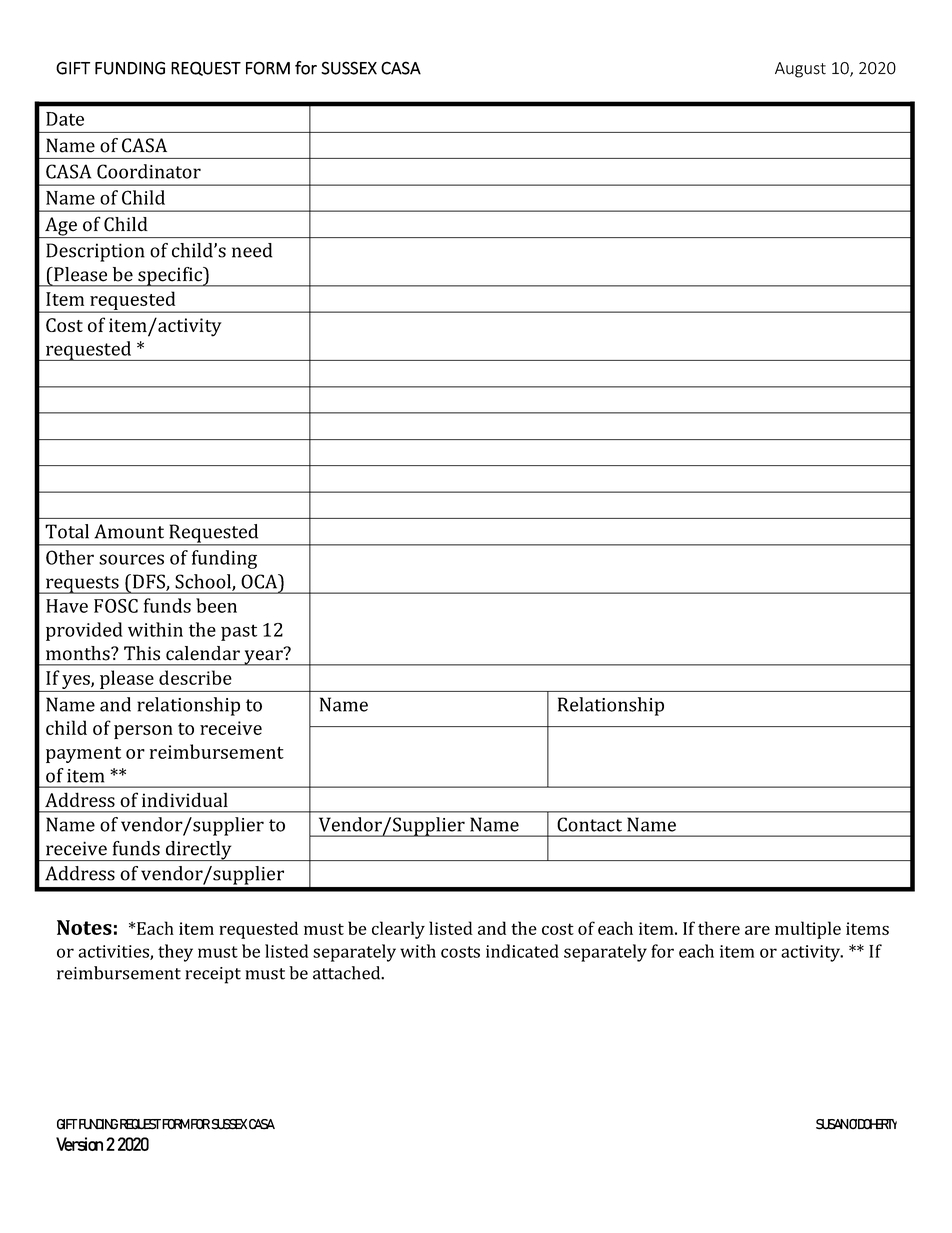 The height and width of the document is (1233, 952). Describe the element at coordinates (79, 1144) in the document. I see `Version` at that location.
